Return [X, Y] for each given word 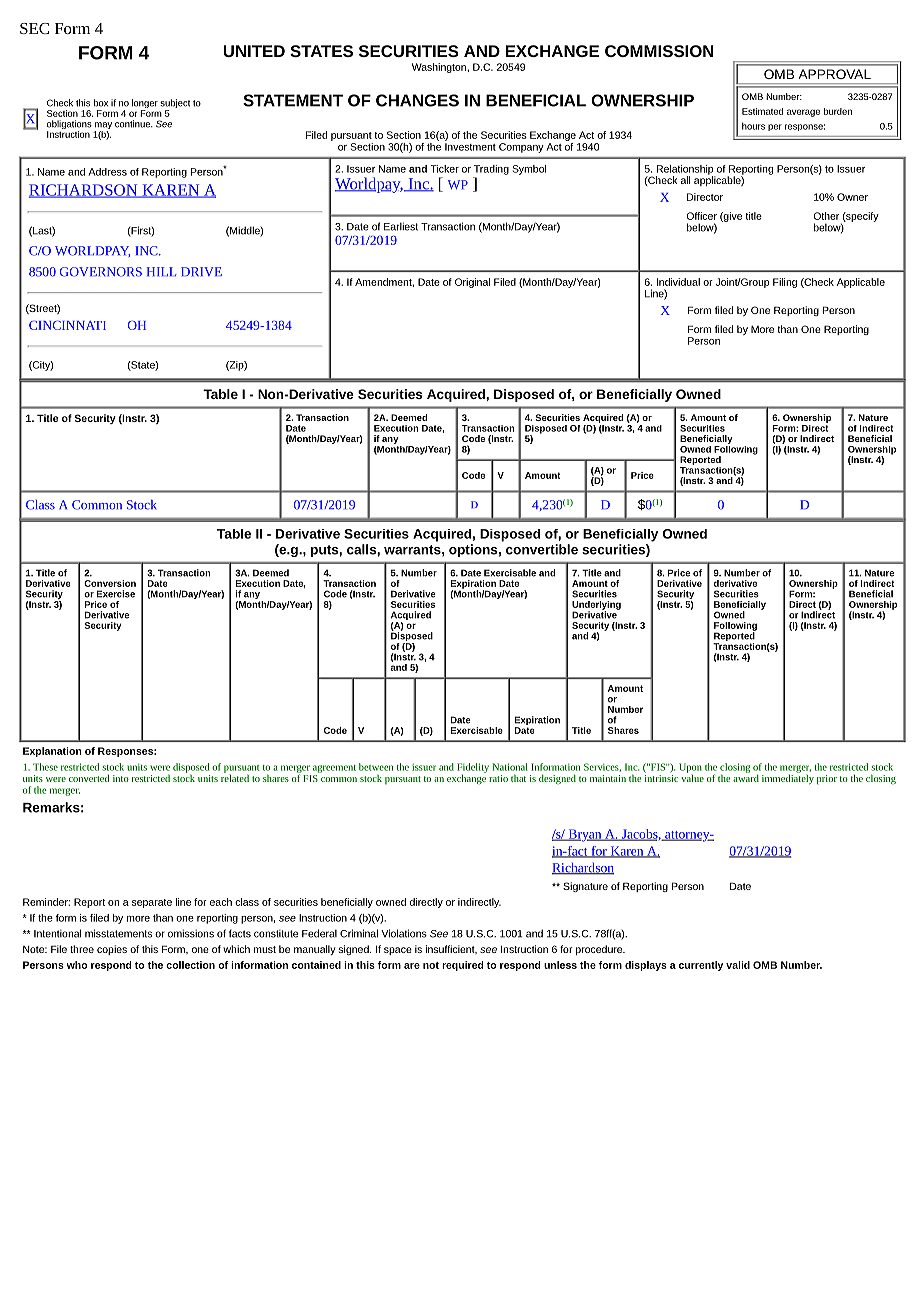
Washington [440, 68]
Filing [785, 283]
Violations [404, 933]
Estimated [762, 111]
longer [145, 105]
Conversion [110, 583]
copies [112, 950]
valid [738, 965]
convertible [542, 549]
